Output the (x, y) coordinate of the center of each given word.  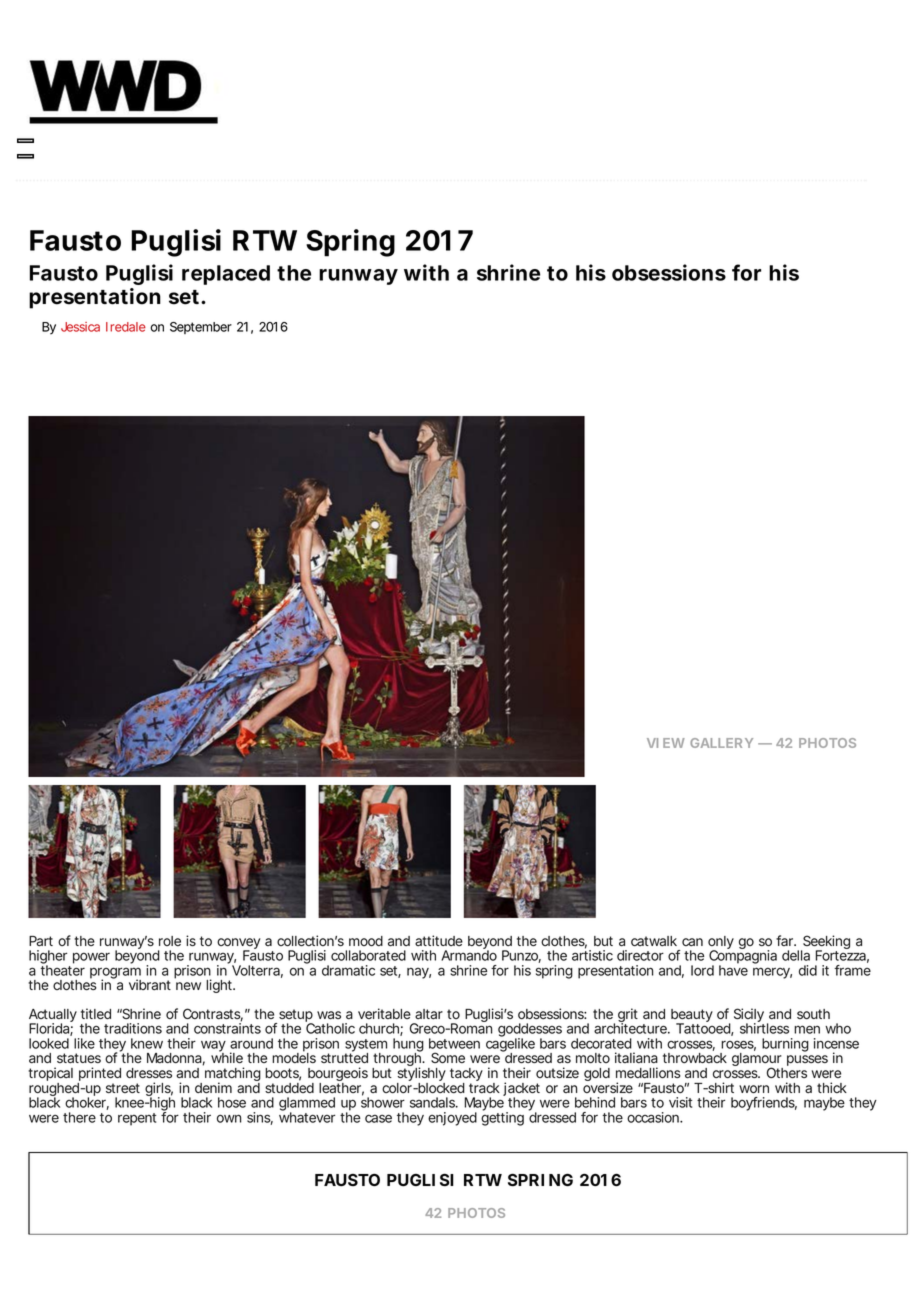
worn (754, 1089)
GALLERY (721, 743)
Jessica (80, 327)
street (123, 1088)
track (484, 1088)
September (201, 328)
